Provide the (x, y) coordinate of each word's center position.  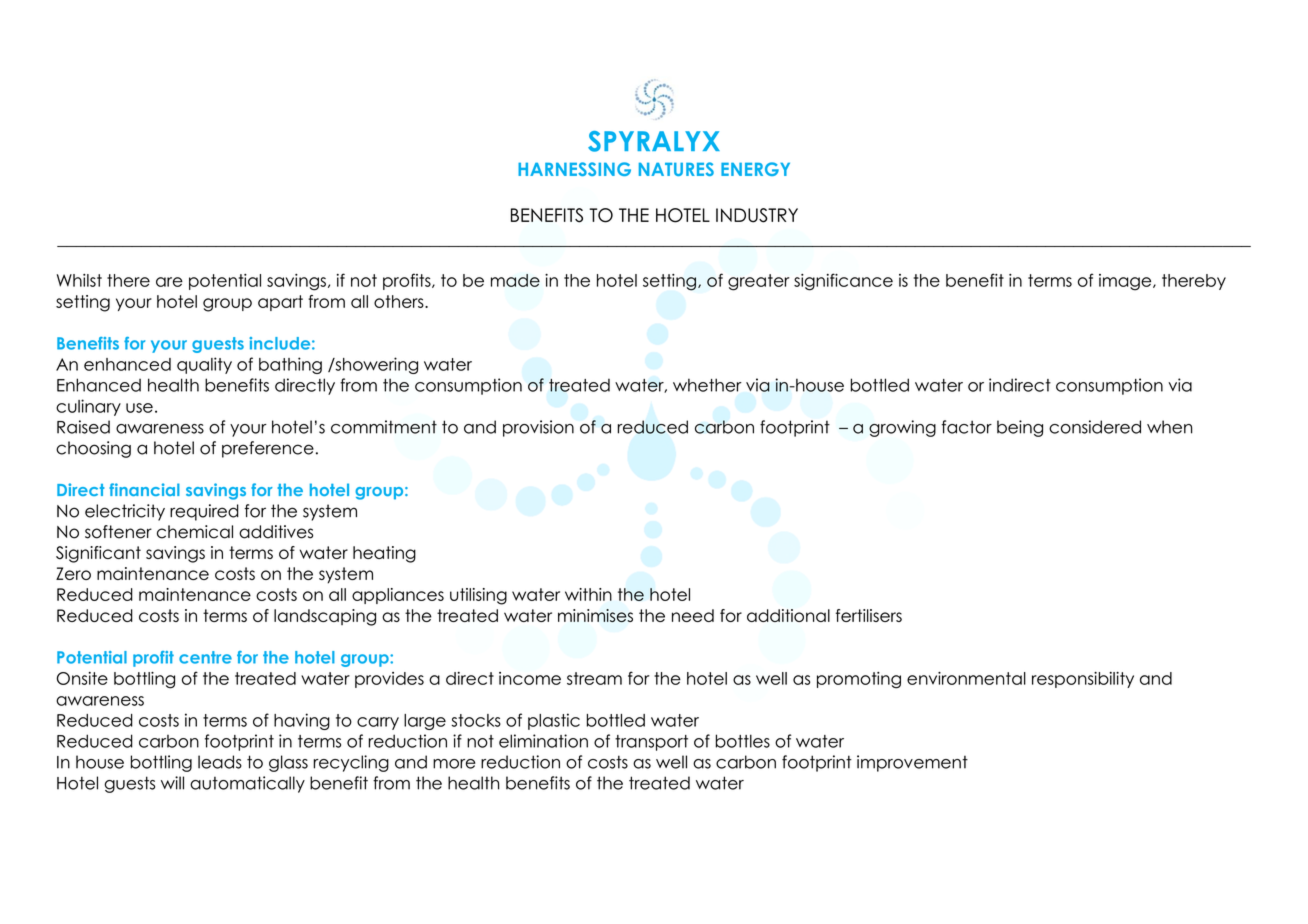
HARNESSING (574, 169)
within (588, 594)
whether (707, 385)
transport (651, 743)
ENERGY (755, 169)
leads (220, 762)
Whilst (79, 280)
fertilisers (869, 615)
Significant (98, 554)
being (1020, 428)
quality (204, 365)
